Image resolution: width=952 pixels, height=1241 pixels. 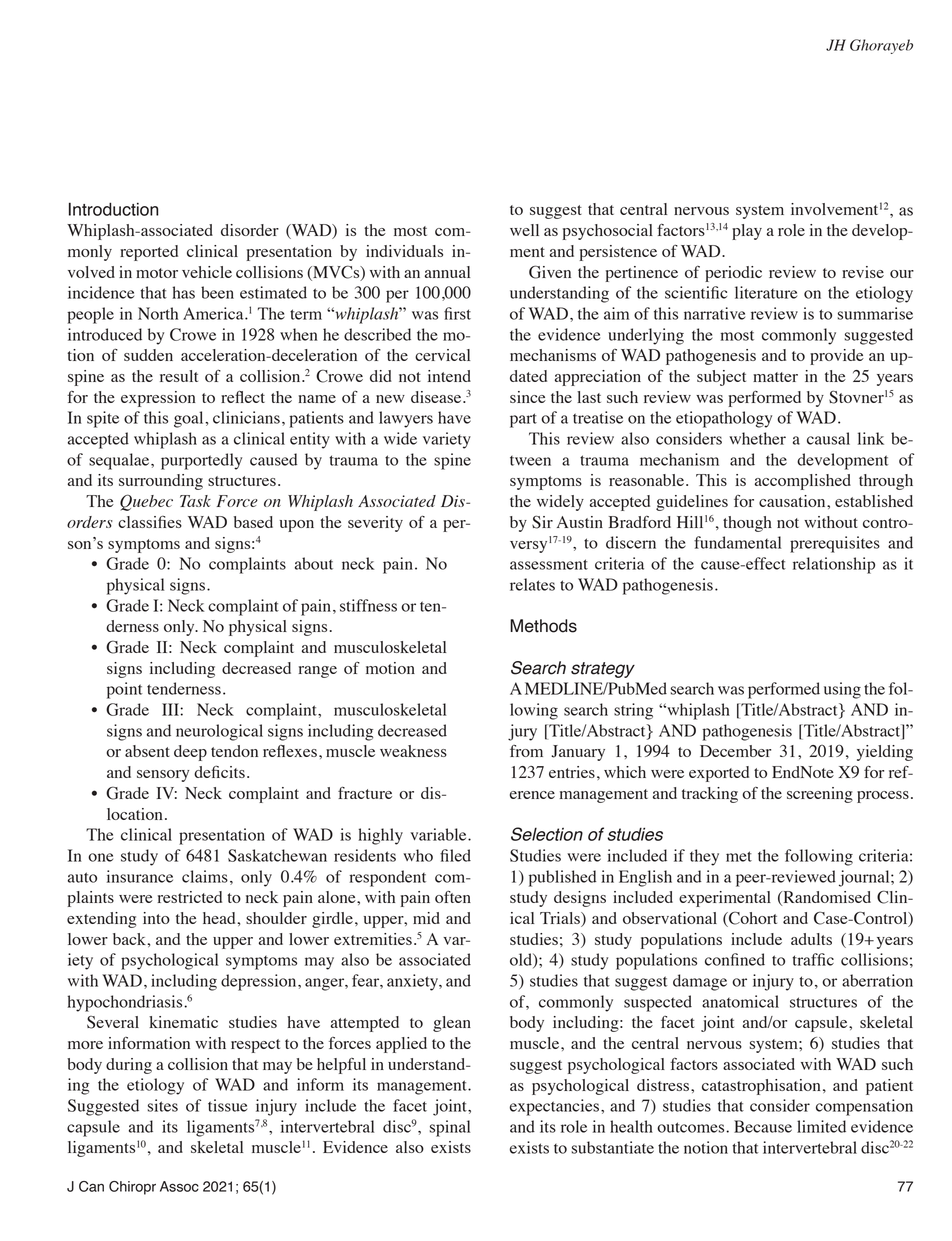 What do you see at coordinates (125, 690) in the screenshot?
I see `point` at bounding box center [125, 690].
